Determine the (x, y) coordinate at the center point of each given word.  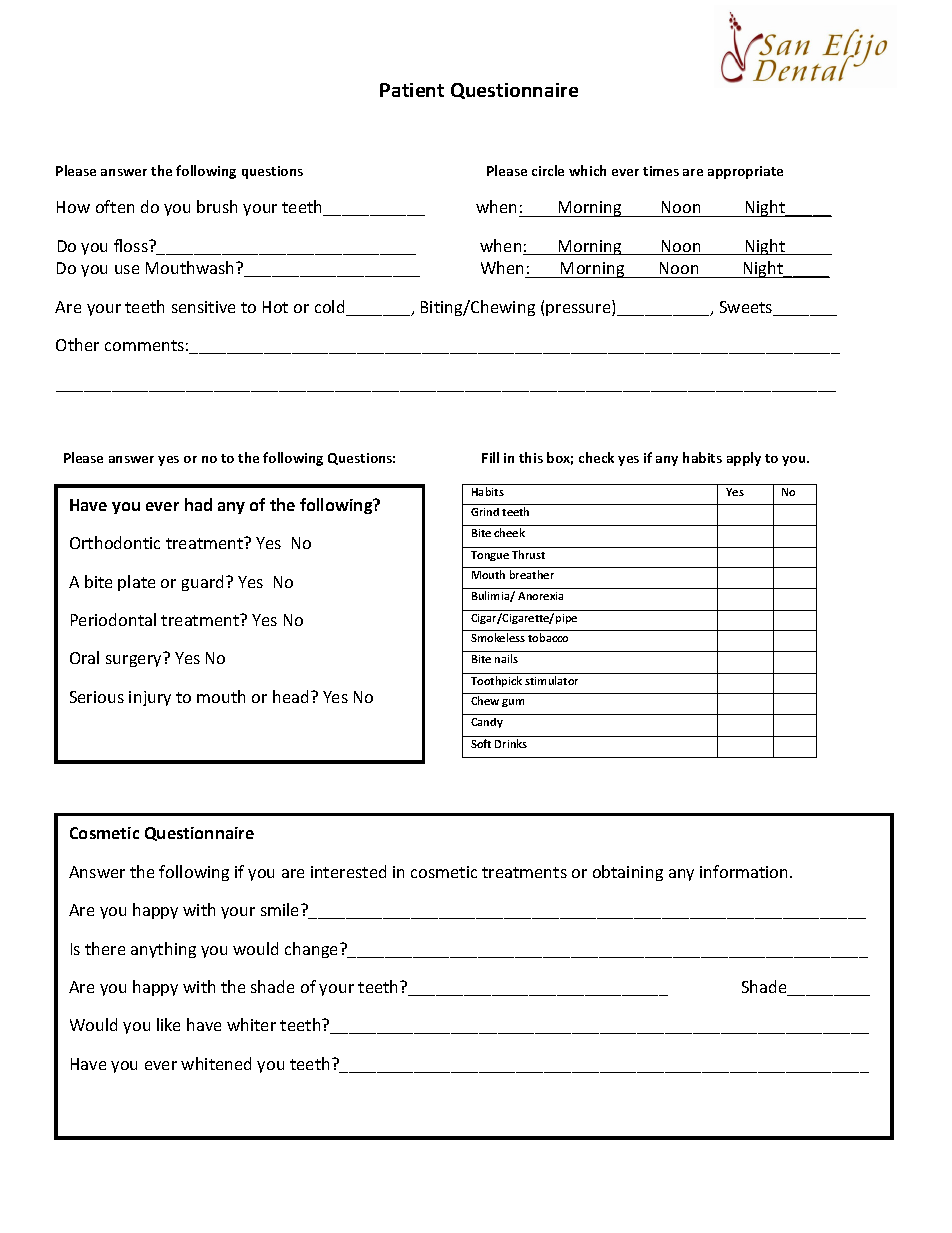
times (661, 171)
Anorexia (540, 596)
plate (136, 583)
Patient (412, 90)
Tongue (490, 556)
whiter (251, 1024)
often (115, 206)
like (168, 1024)
